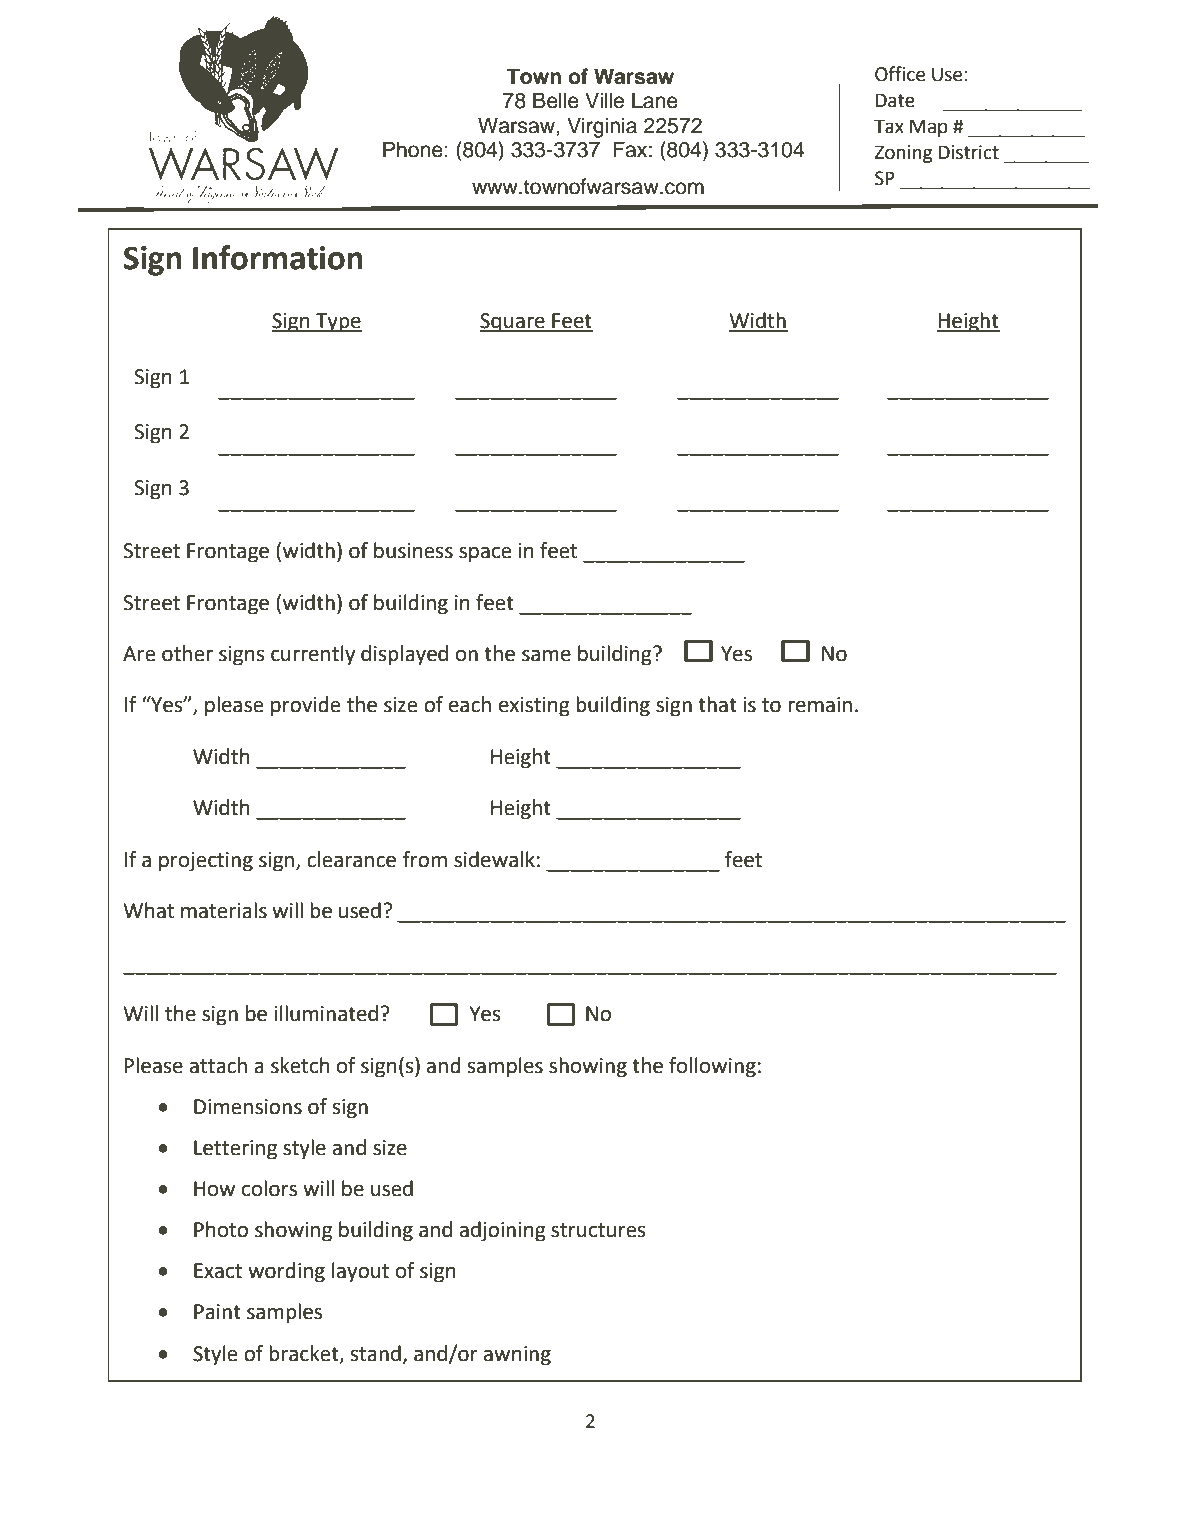 The image size is (1181, 1529). I want to click on remain, so click(820, 705).
